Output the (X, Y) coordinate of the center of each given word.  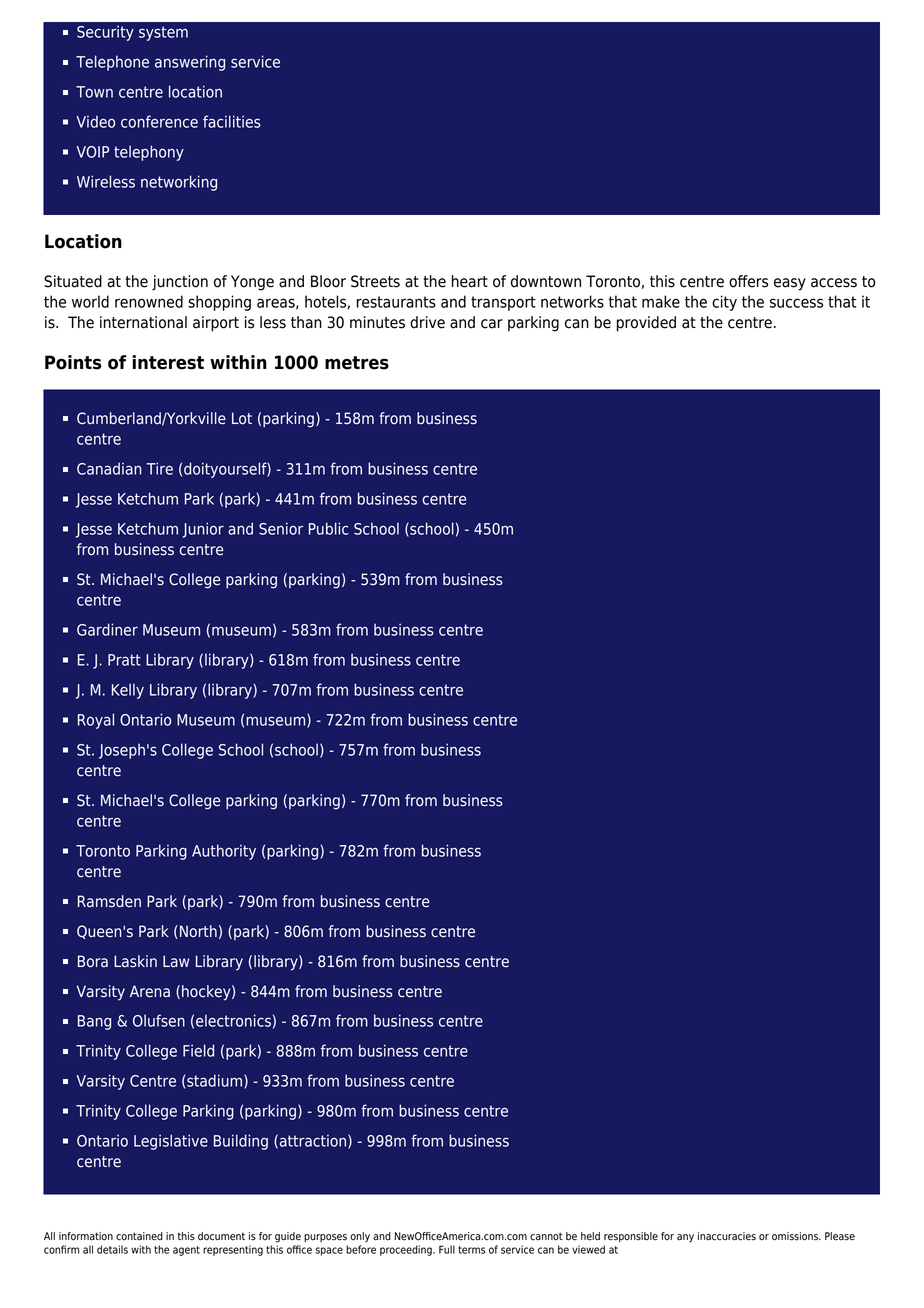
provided (646, 324)
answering (190, 63)
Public (328, 528)
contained (139, 1236)
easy (790, 284)
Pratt (124, 660)
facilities (232, 121)
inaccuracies (727, 1236)
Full (447, 1249)
